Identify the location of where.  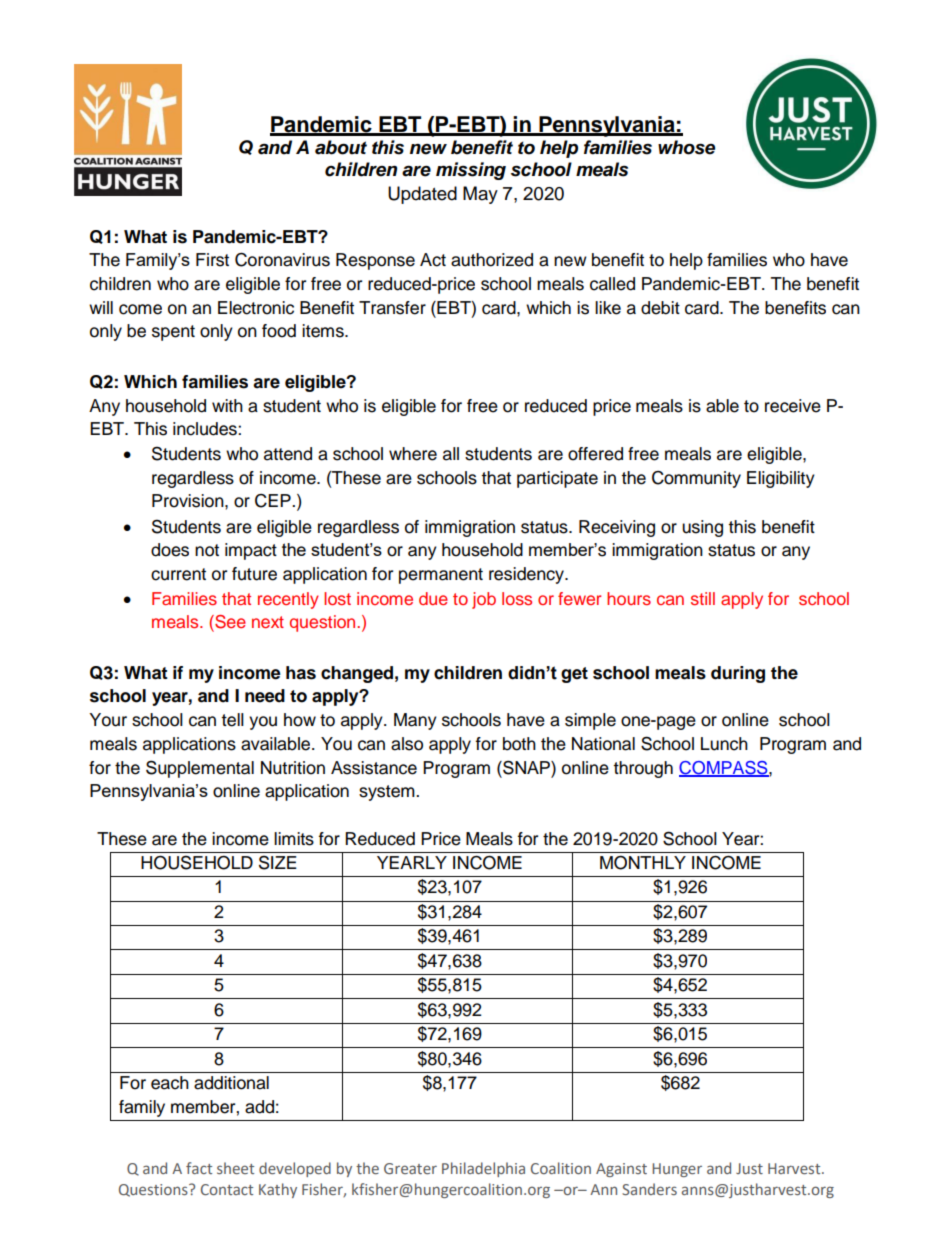
(413, 454).
